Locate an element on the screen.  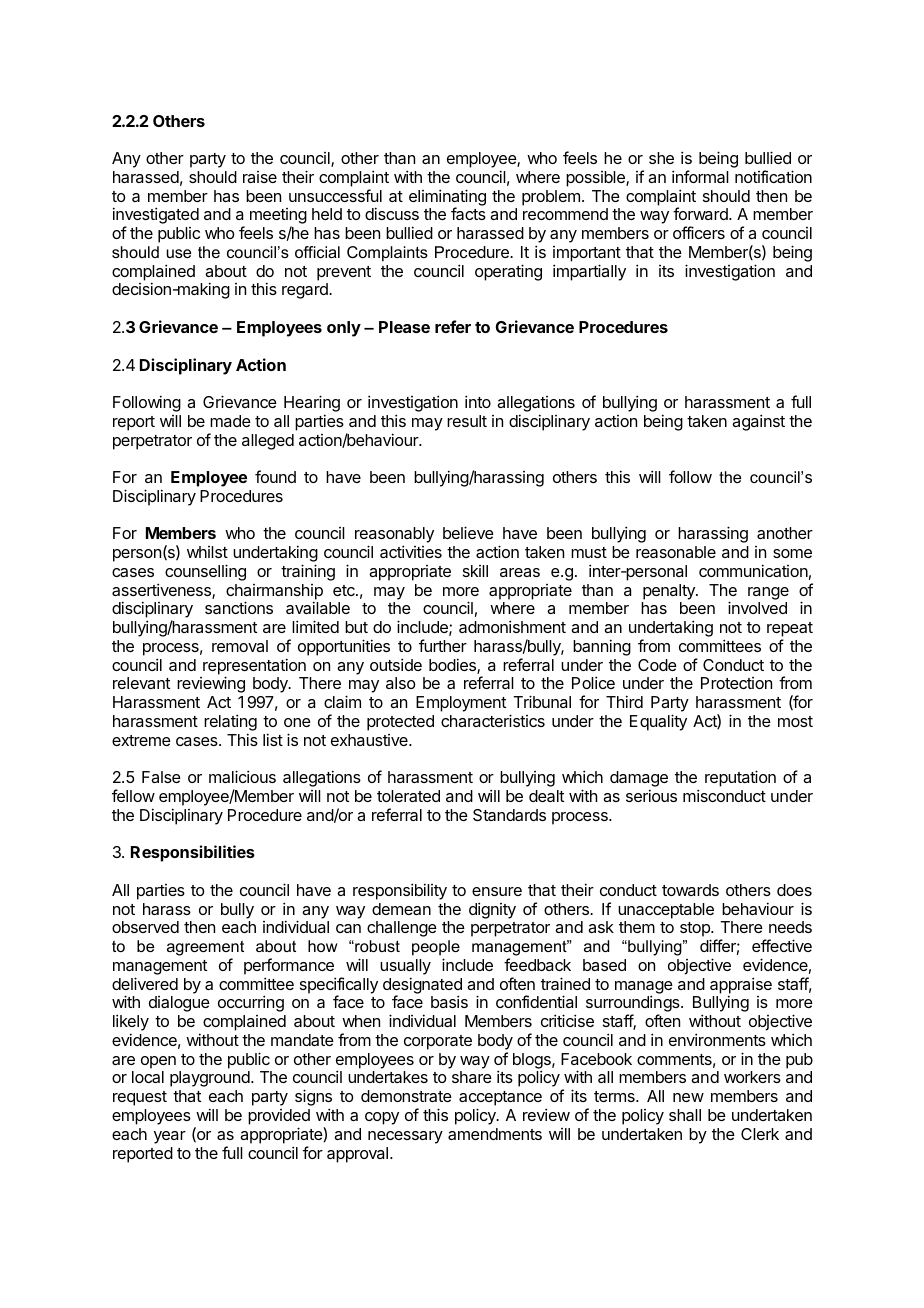
investigated is located at coordinates (156, 217).
